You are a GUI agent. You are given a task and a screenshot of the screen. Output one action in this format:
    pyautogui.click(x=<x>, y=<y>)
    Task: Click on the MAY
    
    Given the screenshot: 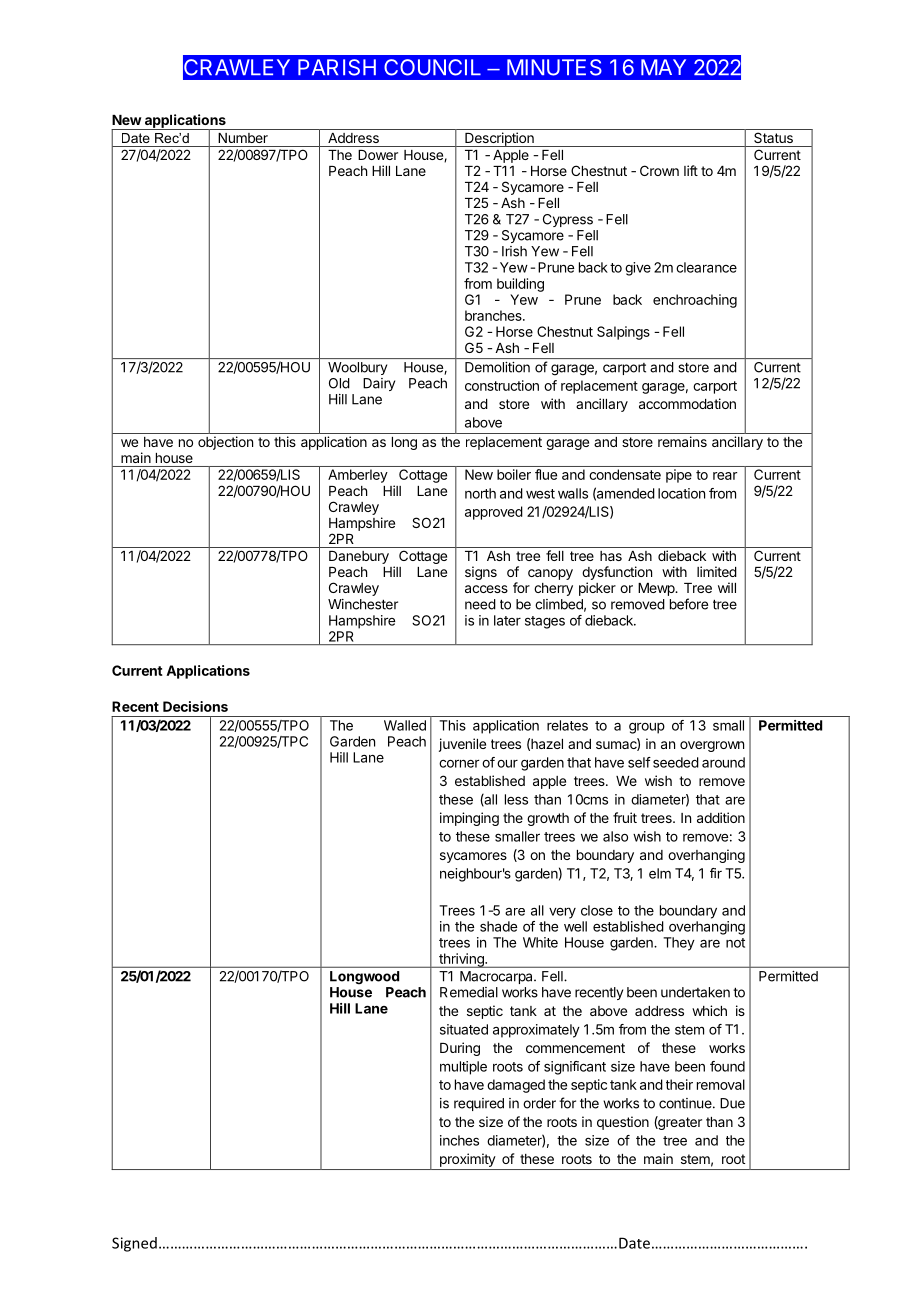 What is the action you would take?
    pyautogui.click(x=663, y=67)
